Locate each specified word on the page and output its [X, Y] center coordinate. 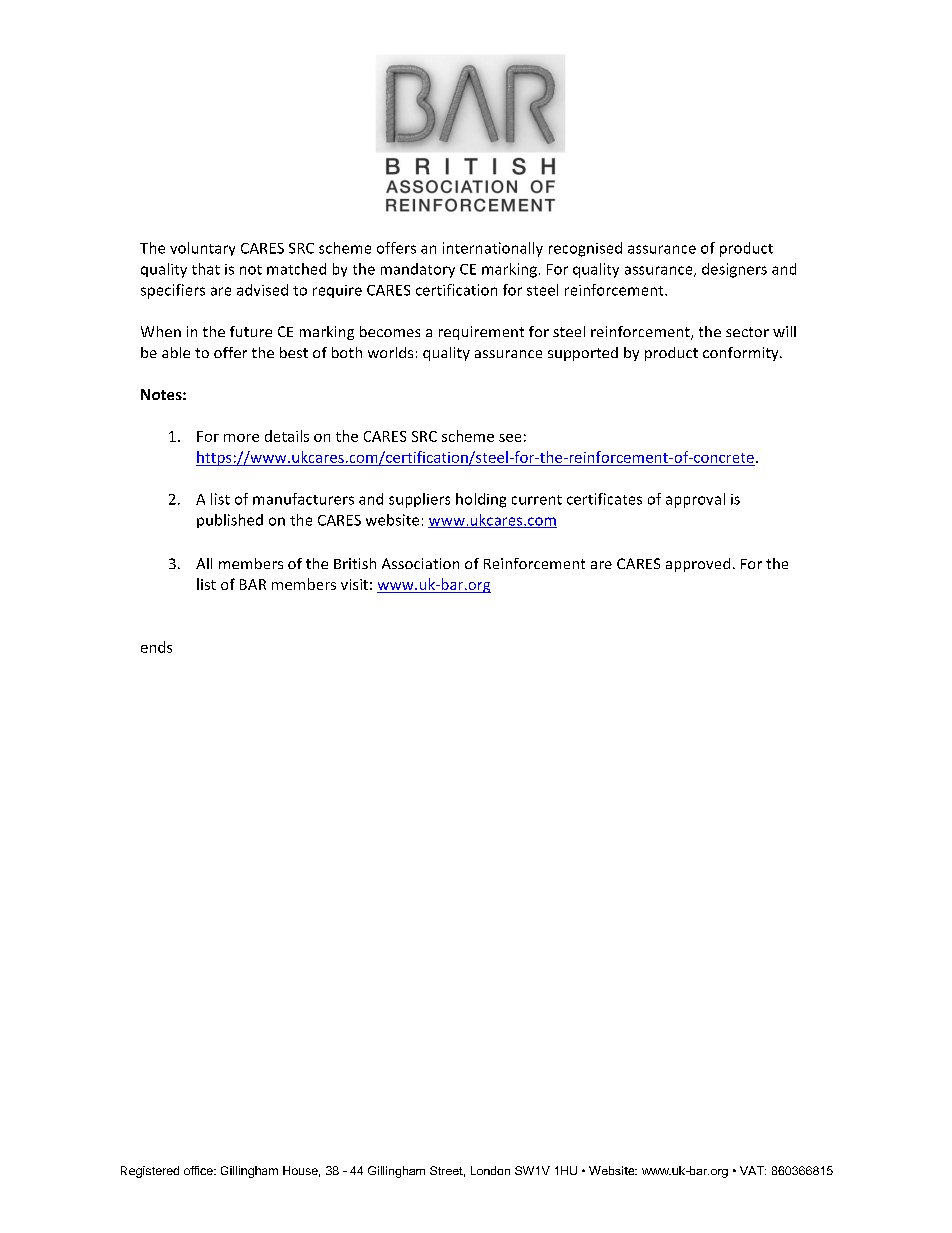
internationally [493, 249]
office [199, 1170]
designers [734, 270]
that [206, 269]
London [490, 1170]
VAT [753, 1170]
